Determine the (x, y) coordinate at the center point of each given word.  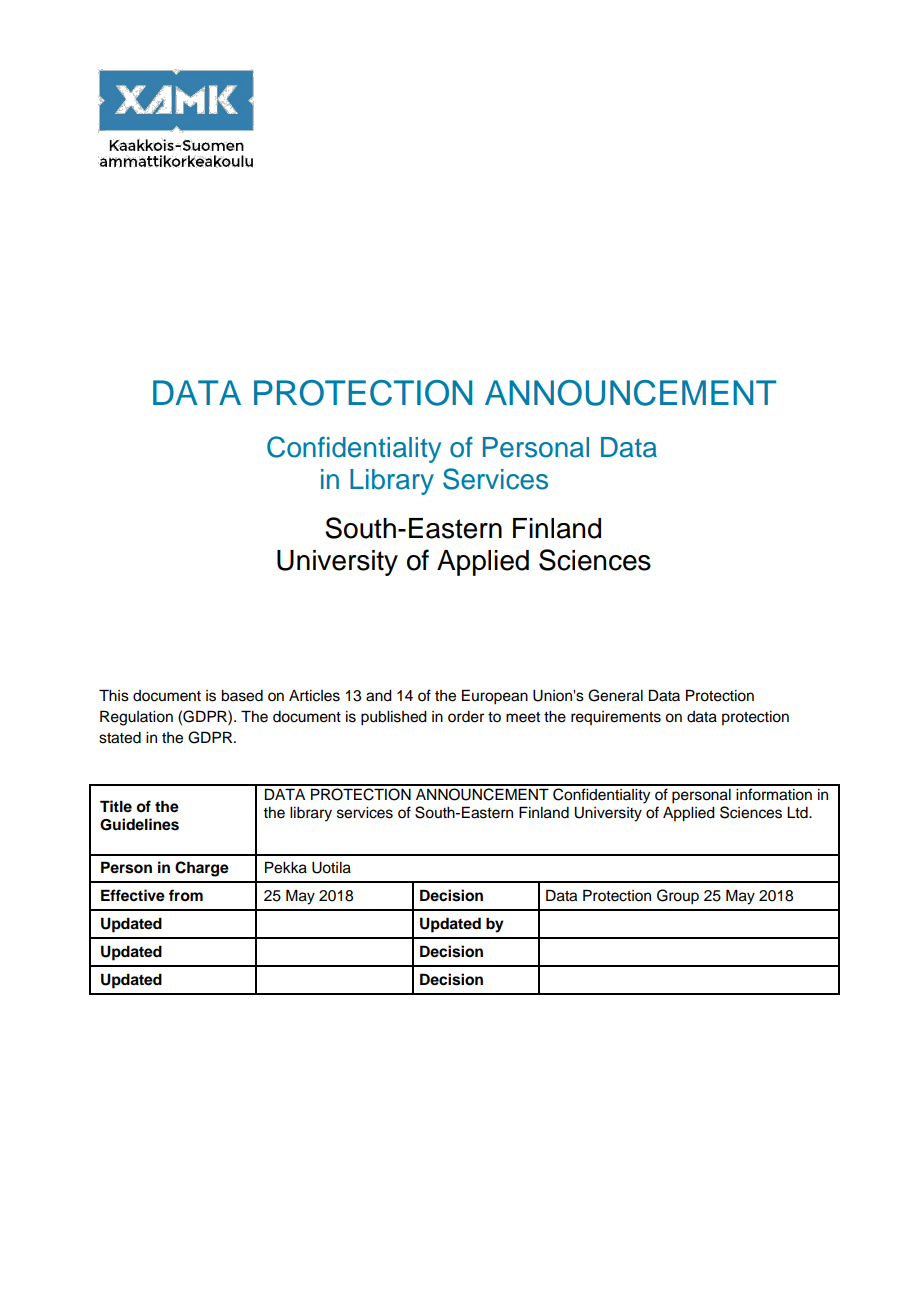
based (242, 696)
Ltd (798, 813)
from (186, 895)
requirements (616, 718)
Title (116, 806)
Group (678, 897)
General (615, 695)
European (495, 697)
